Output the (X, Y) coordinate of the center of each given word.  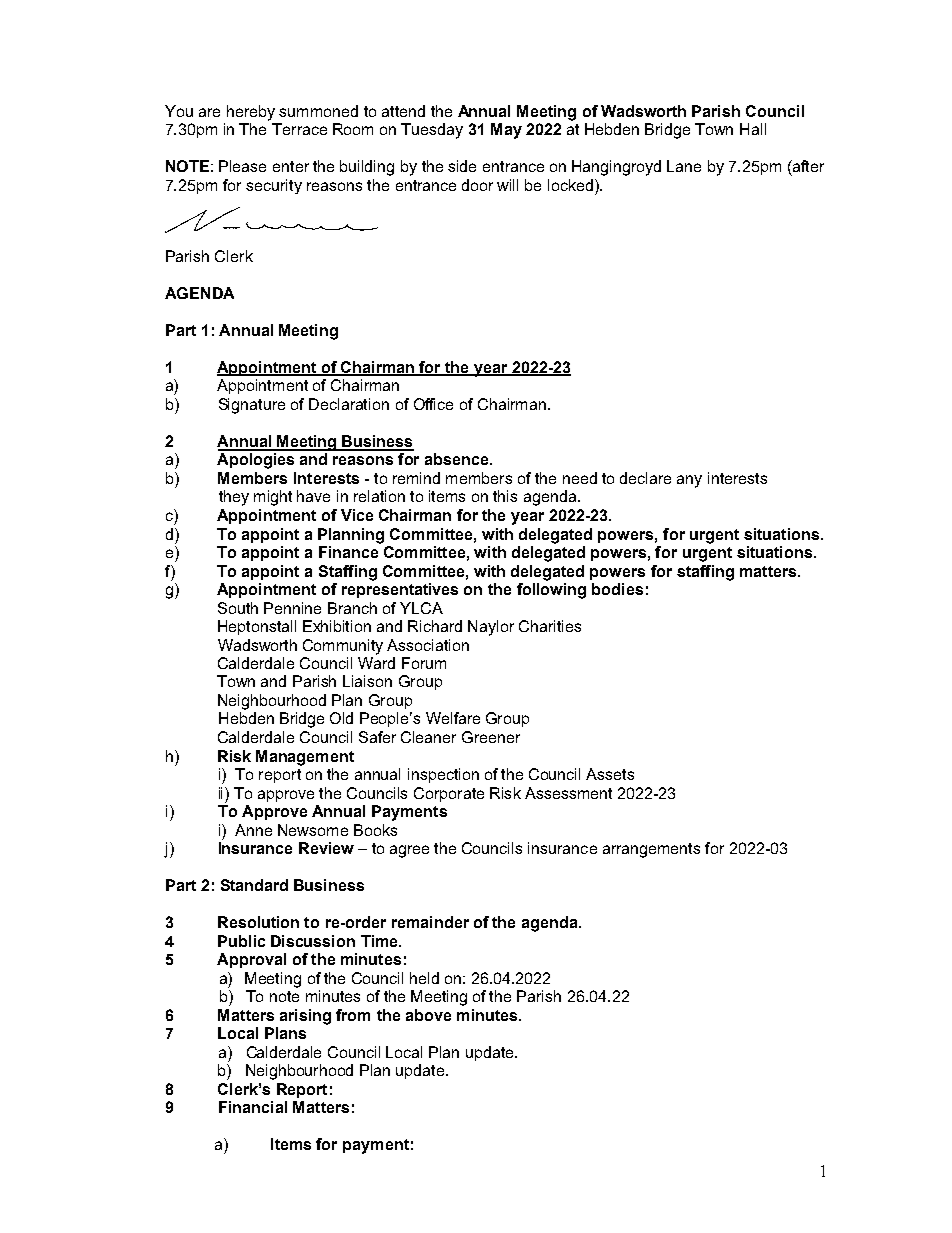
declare (645, 478)
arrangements (651, 850)
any (689, 481)
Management (305, 758)
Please (242, 166)
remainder (430, 922)
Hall (753, 129)
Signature (252, 406)
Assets (610, 774)
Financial (253, 1107)
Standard (254, 885)
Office (433, 404)
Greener (491, 737)
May (506, 131)
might (273, 498)
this (505, 496)
